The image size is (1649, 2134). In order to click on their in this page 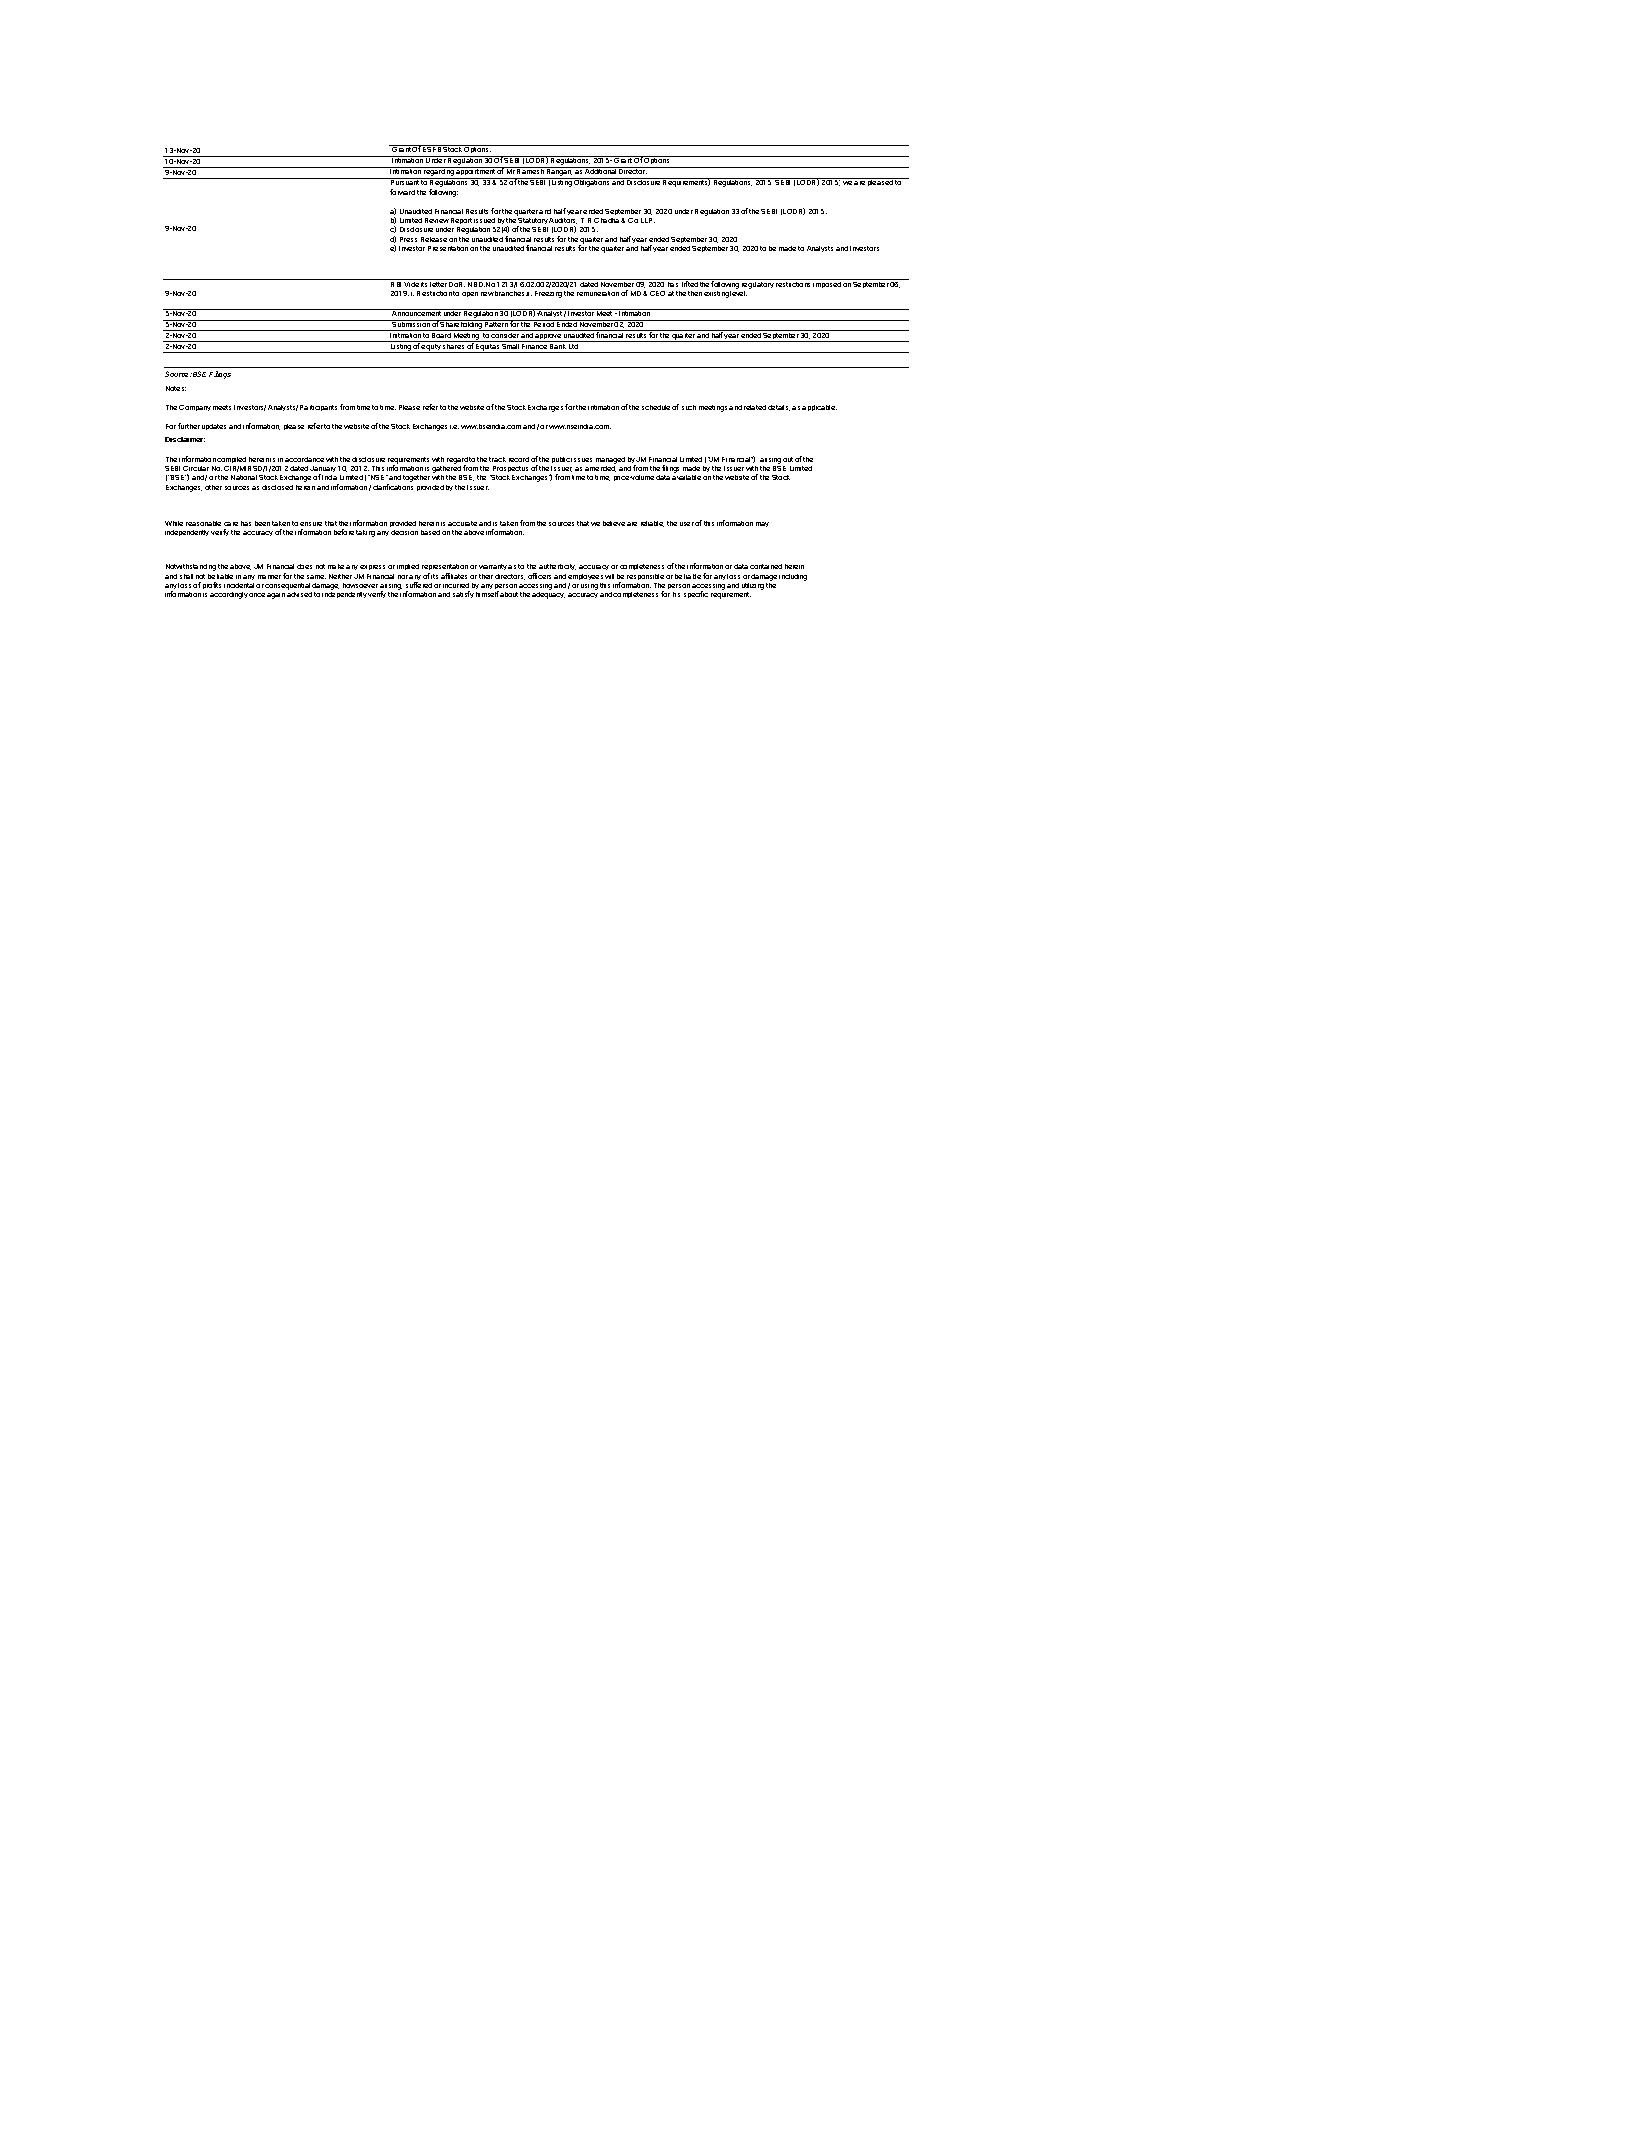, I will do `click(486, 576)`.
